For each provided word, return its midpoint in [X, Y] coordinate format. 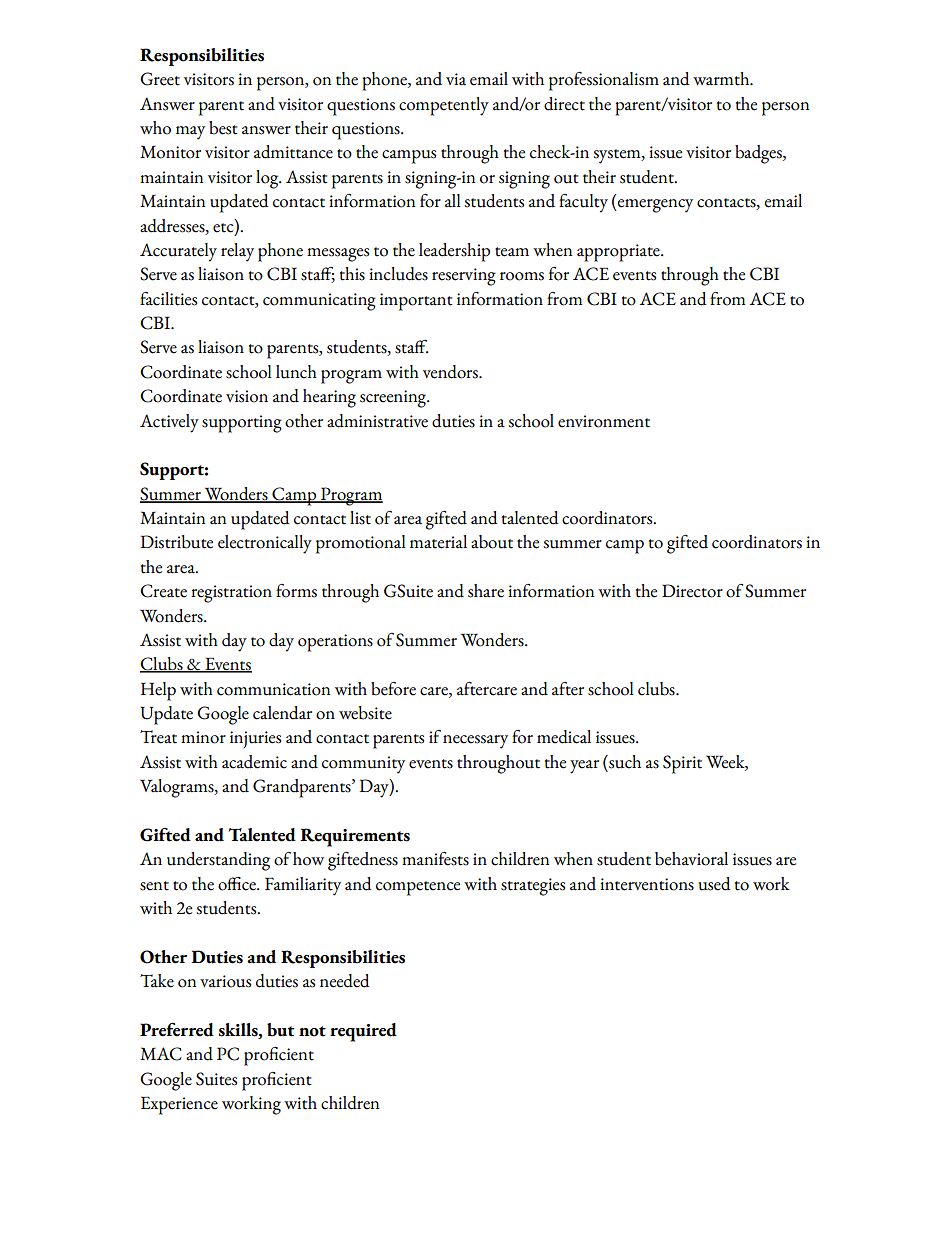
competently [444, 106]
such [624, 762]
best [223, 128]
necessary [475, 742]
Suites [216, 1079]
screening [394, 399]
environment [604, 421]
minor [203, 737]
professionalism [604, 81]
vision [247, 396]
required [363, 1032]
